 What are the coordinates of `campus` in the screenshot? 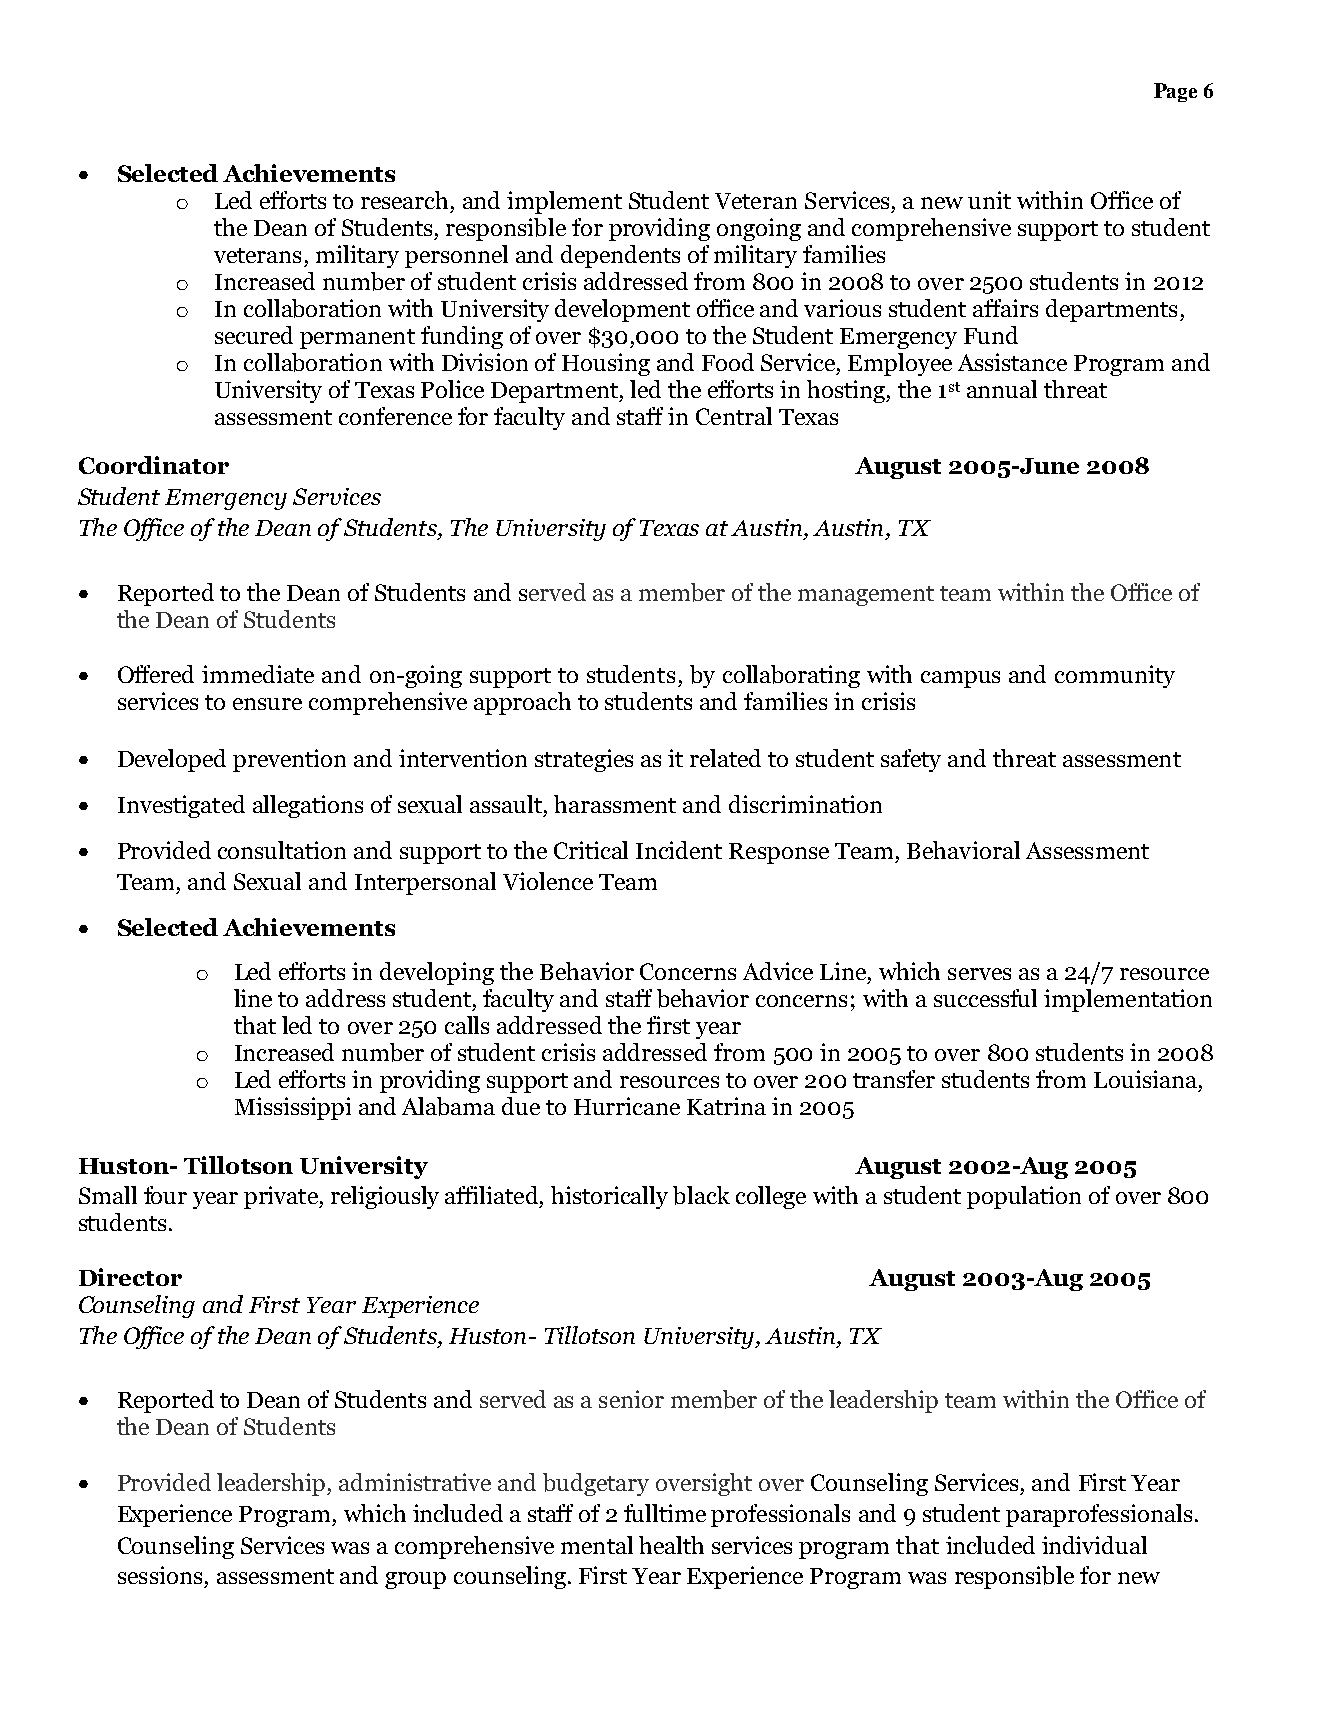 It's located at (960, 679).
